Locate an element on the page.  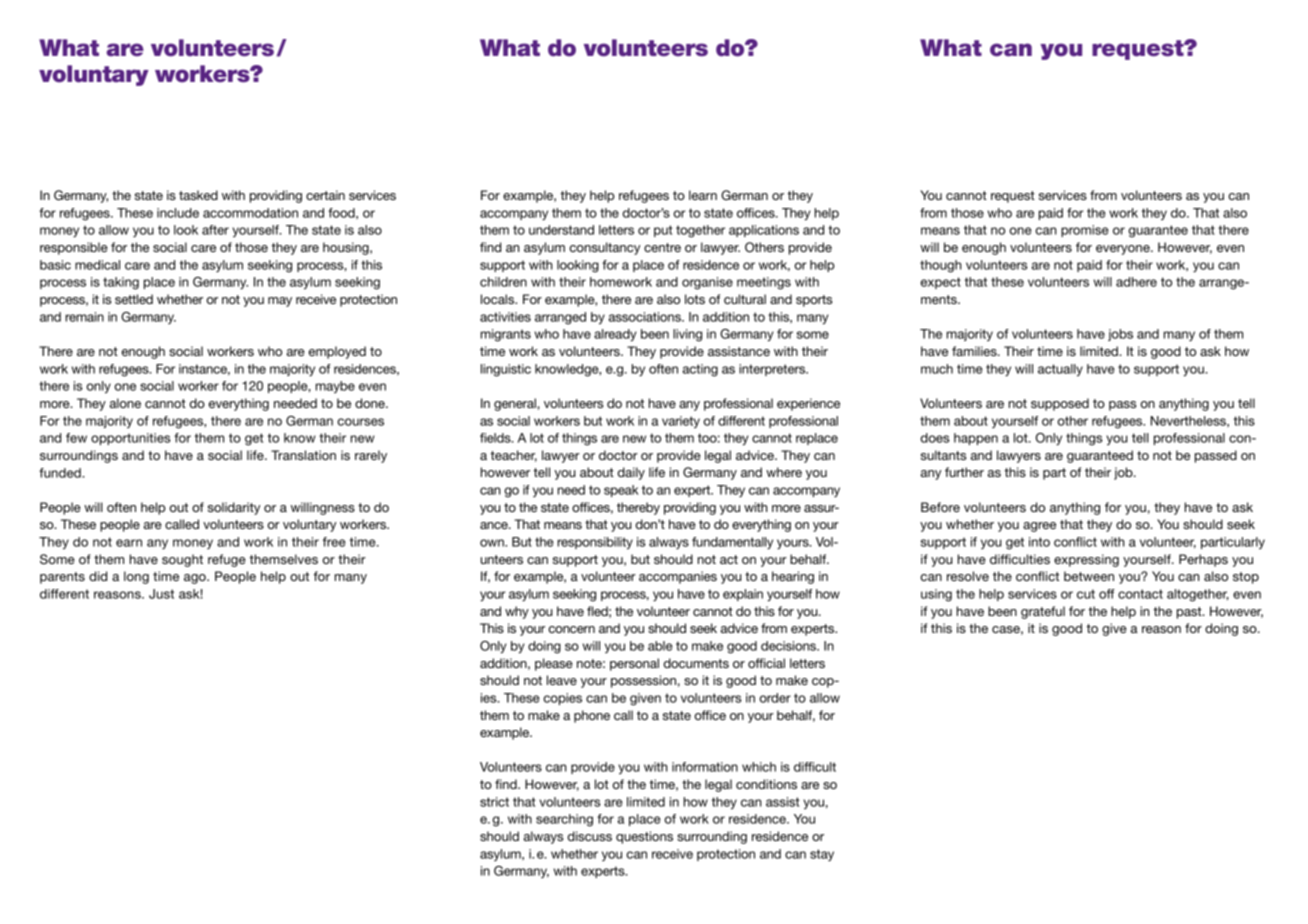
grateful is located at coordinates (1043, 612).
